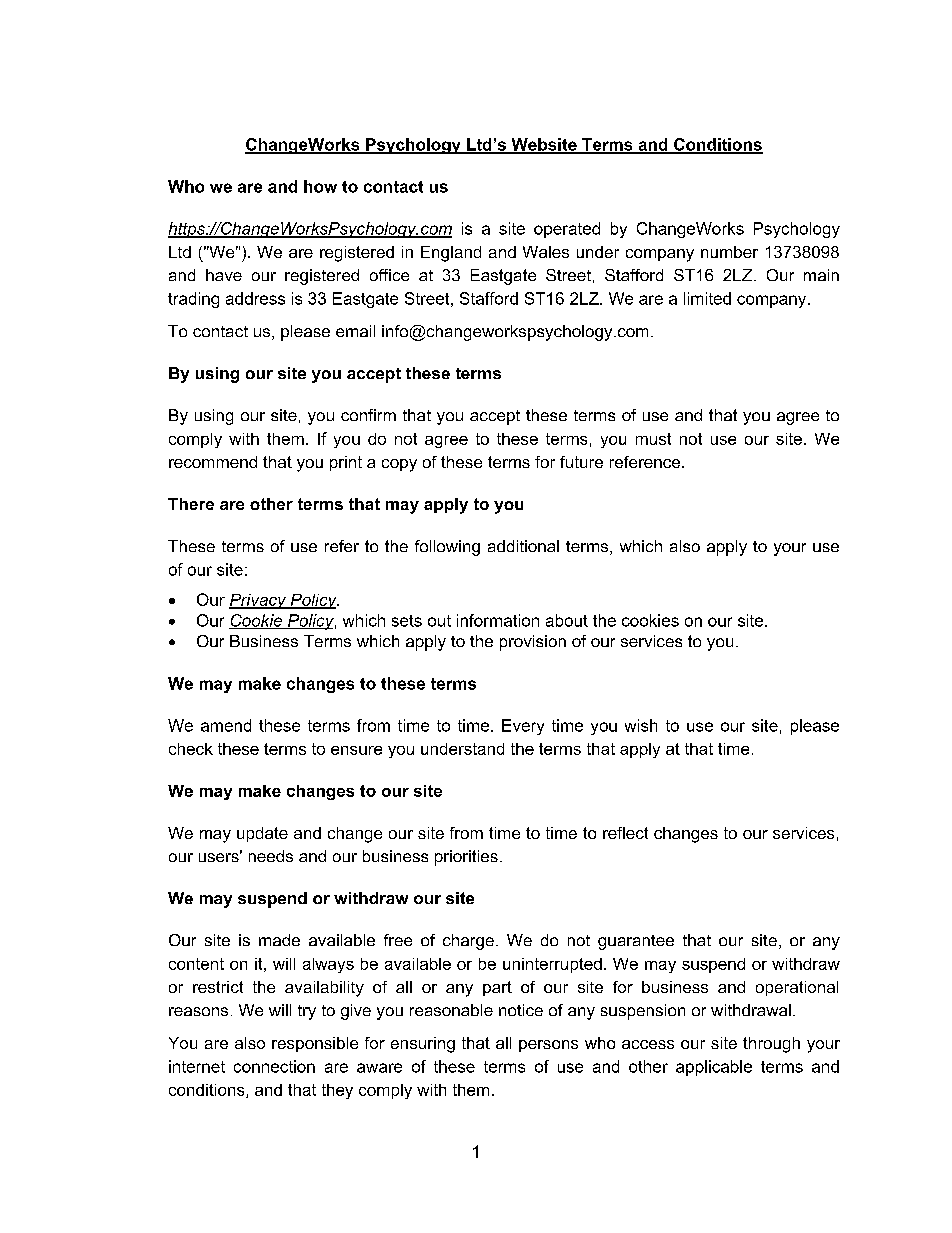 The width and height of the image is (952, 1233). What do you see at coordinates (274, 1066) in the image?
I see `connection` at bounding box center [274, 1066].
